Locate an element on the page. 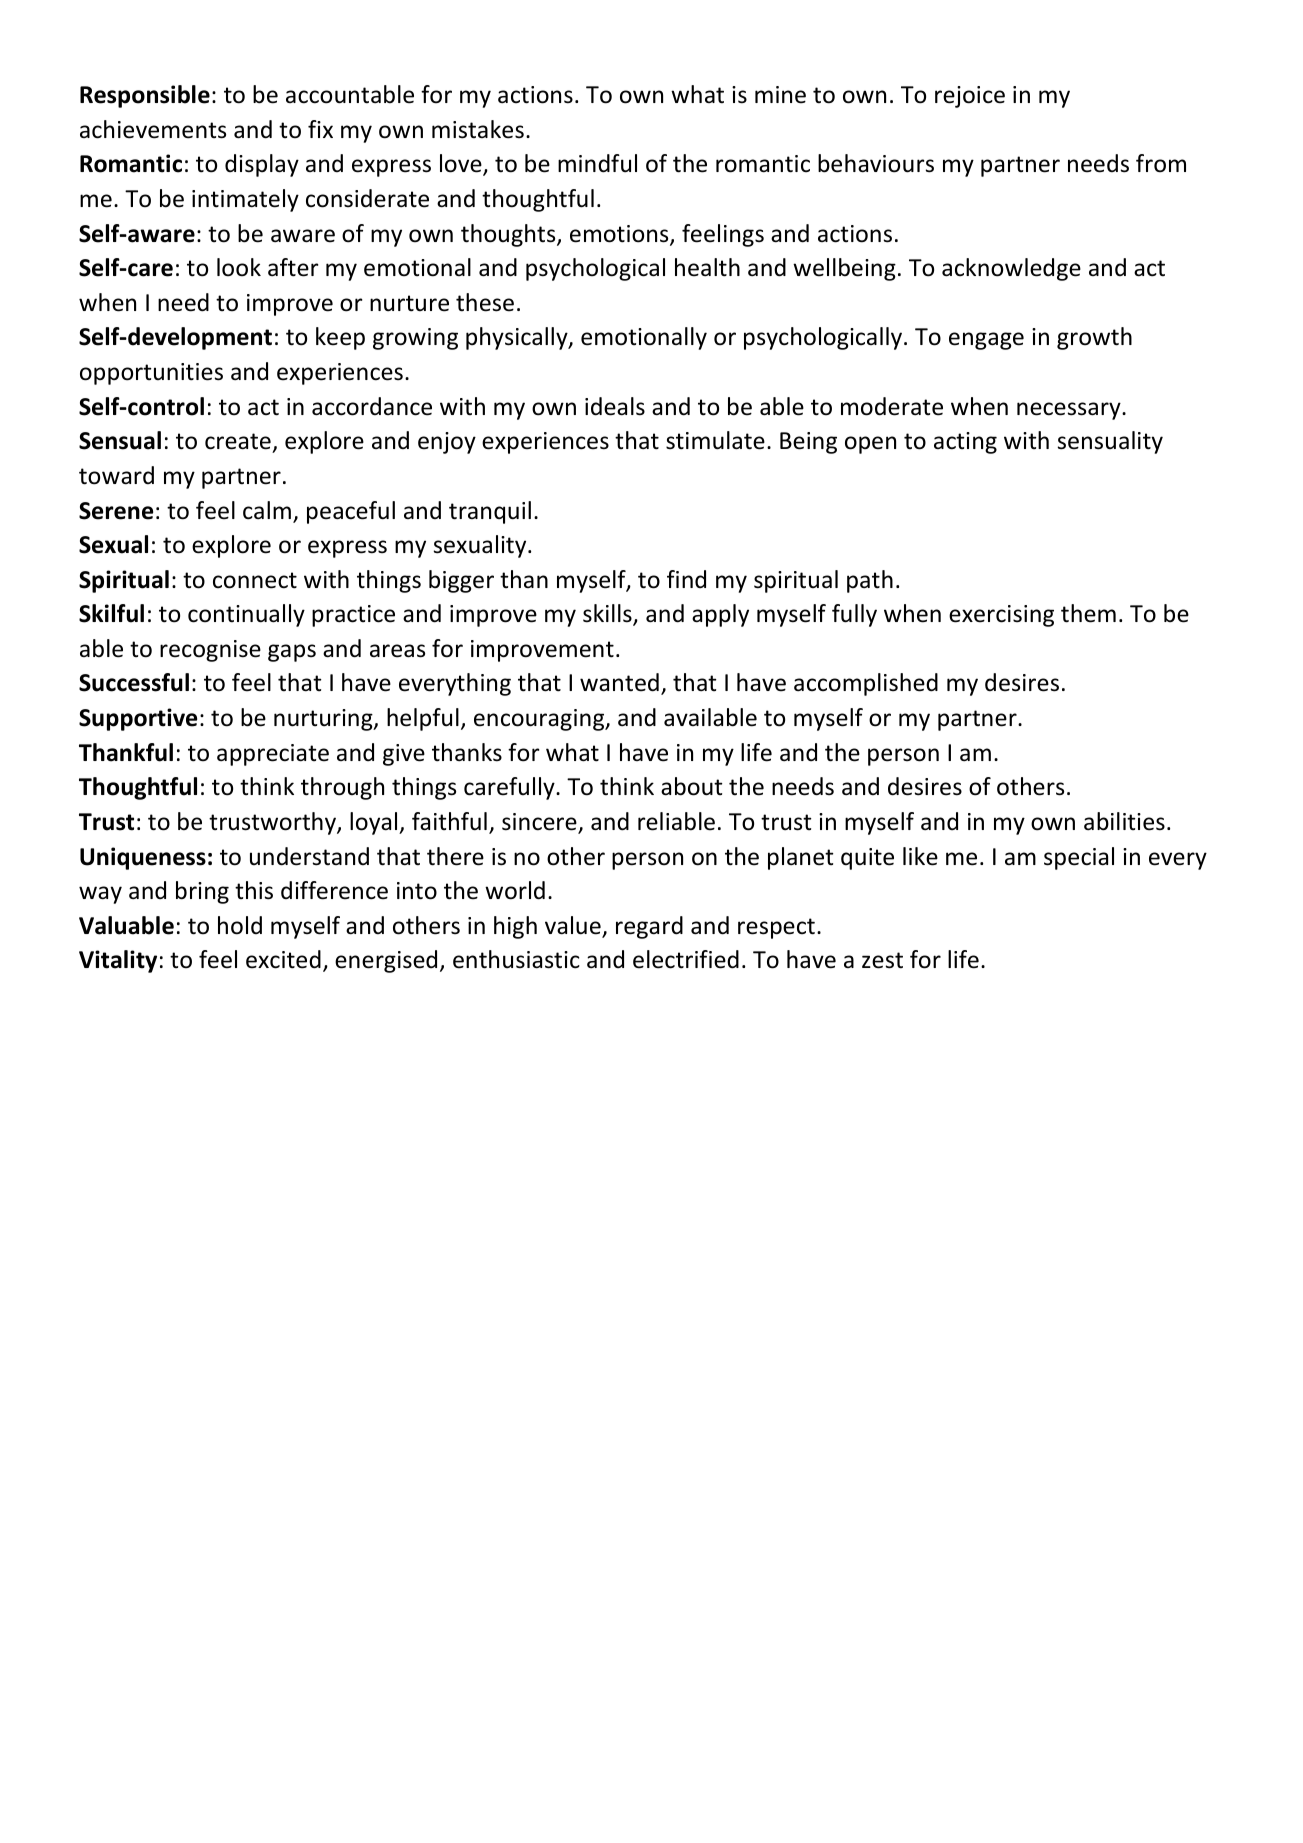  rejoice is located at coordinates (970, 97).
